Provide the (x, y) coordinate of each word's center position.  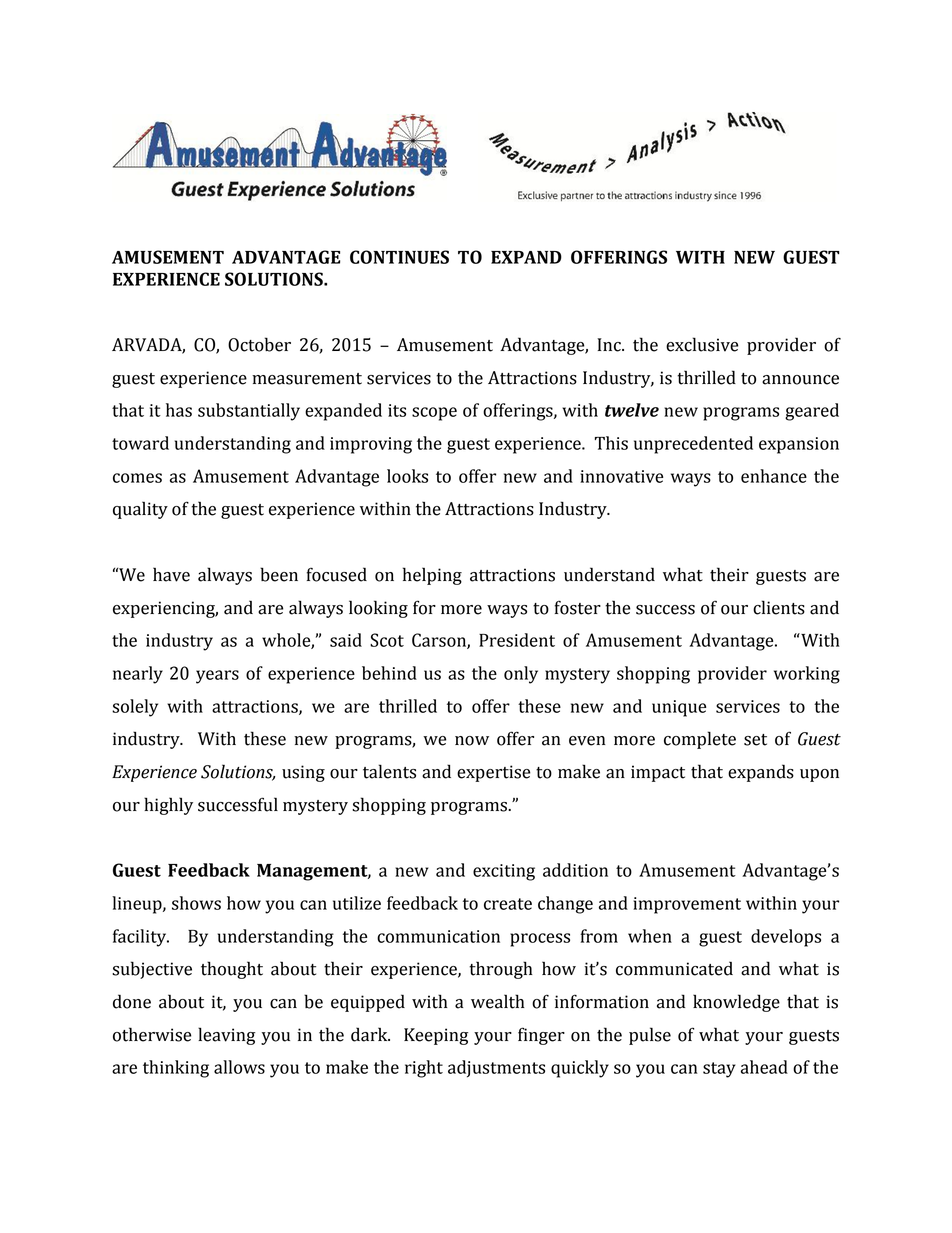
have (171, 574)
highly (168, 806)
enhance (774, 476)
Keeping (436, 1036)
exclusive (702, 344)
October (259, 344)
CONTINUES (399, 257)
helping (432, 576)
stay (719, 1070)
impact (658, 773)
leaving (226, 1036)
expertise (493, 773)
